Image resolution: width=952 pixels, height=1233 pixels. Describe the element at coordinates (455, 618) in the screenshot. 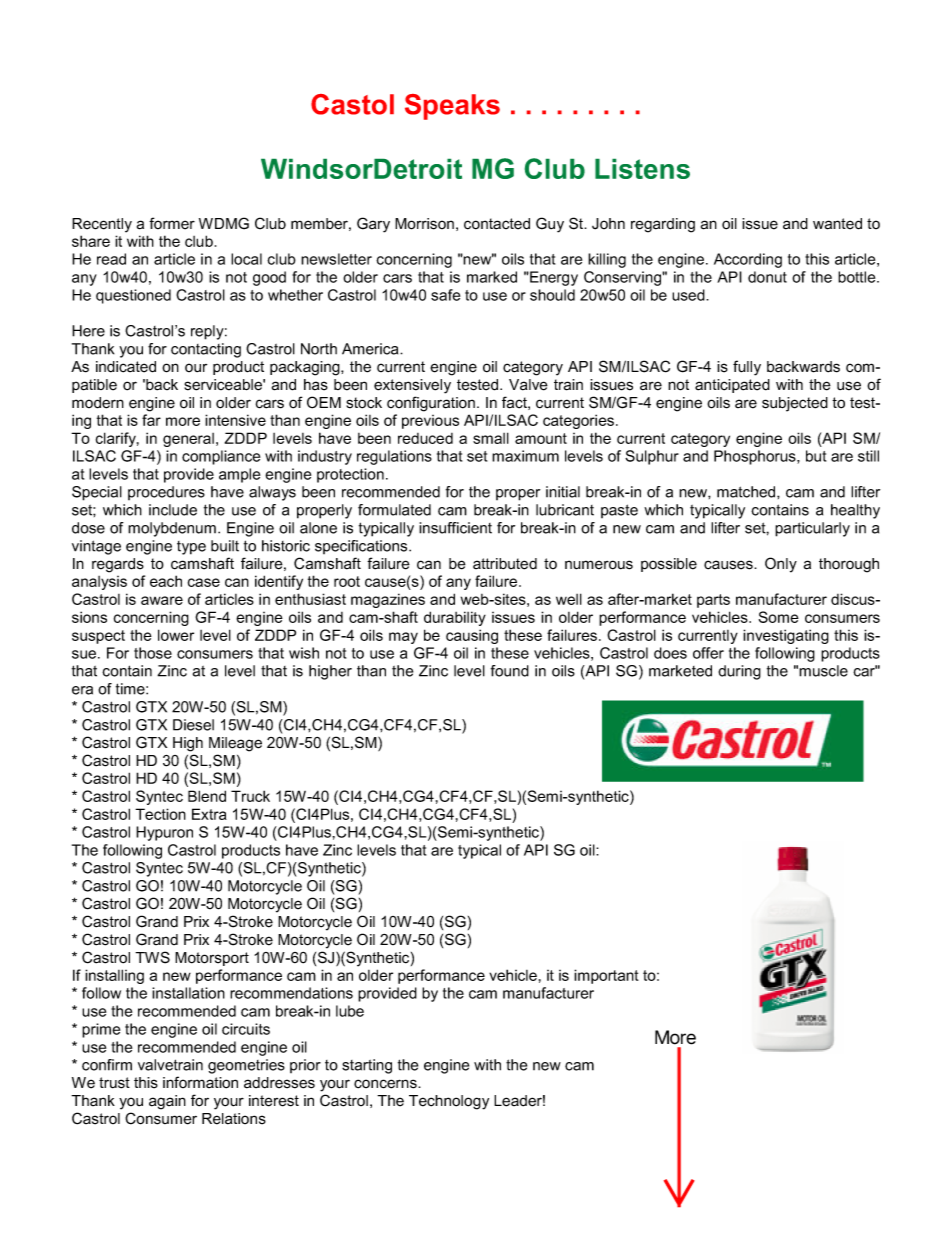

I see `durability` at that location.
